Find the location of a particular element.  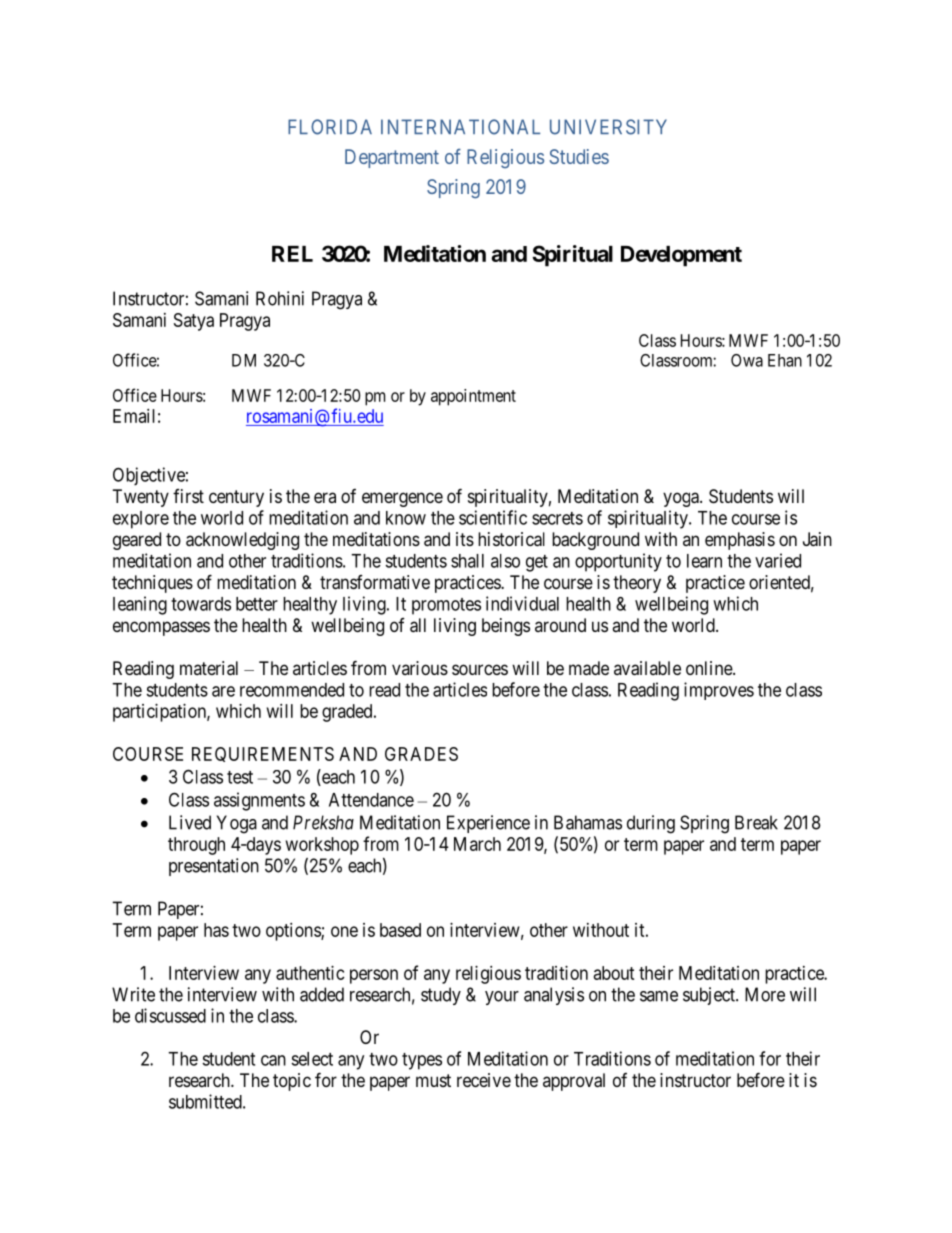

UNIVERSITY is located at coordinates (608, 127).
